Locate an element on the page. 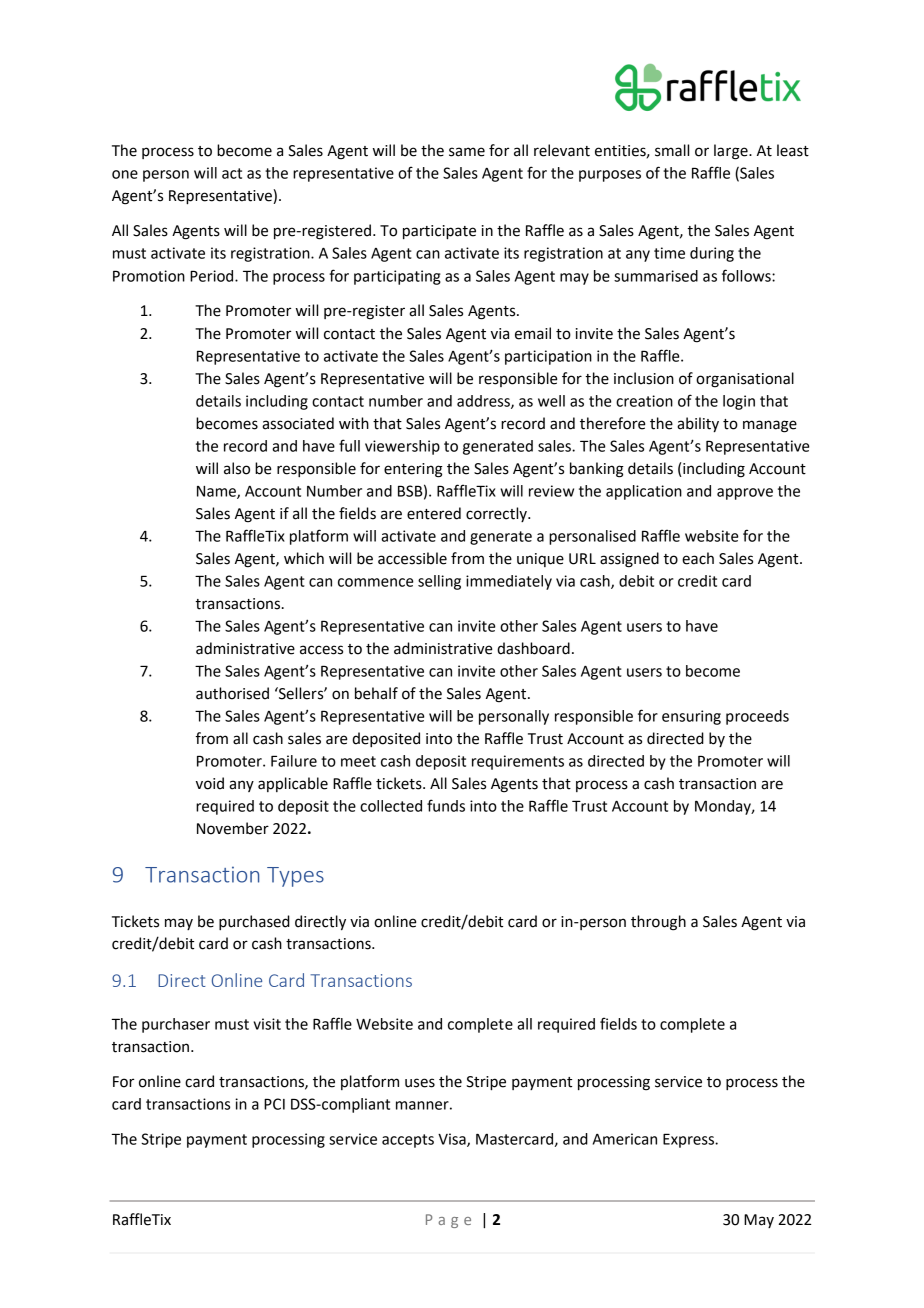  PCI is located at coordinates (274, 1104).
